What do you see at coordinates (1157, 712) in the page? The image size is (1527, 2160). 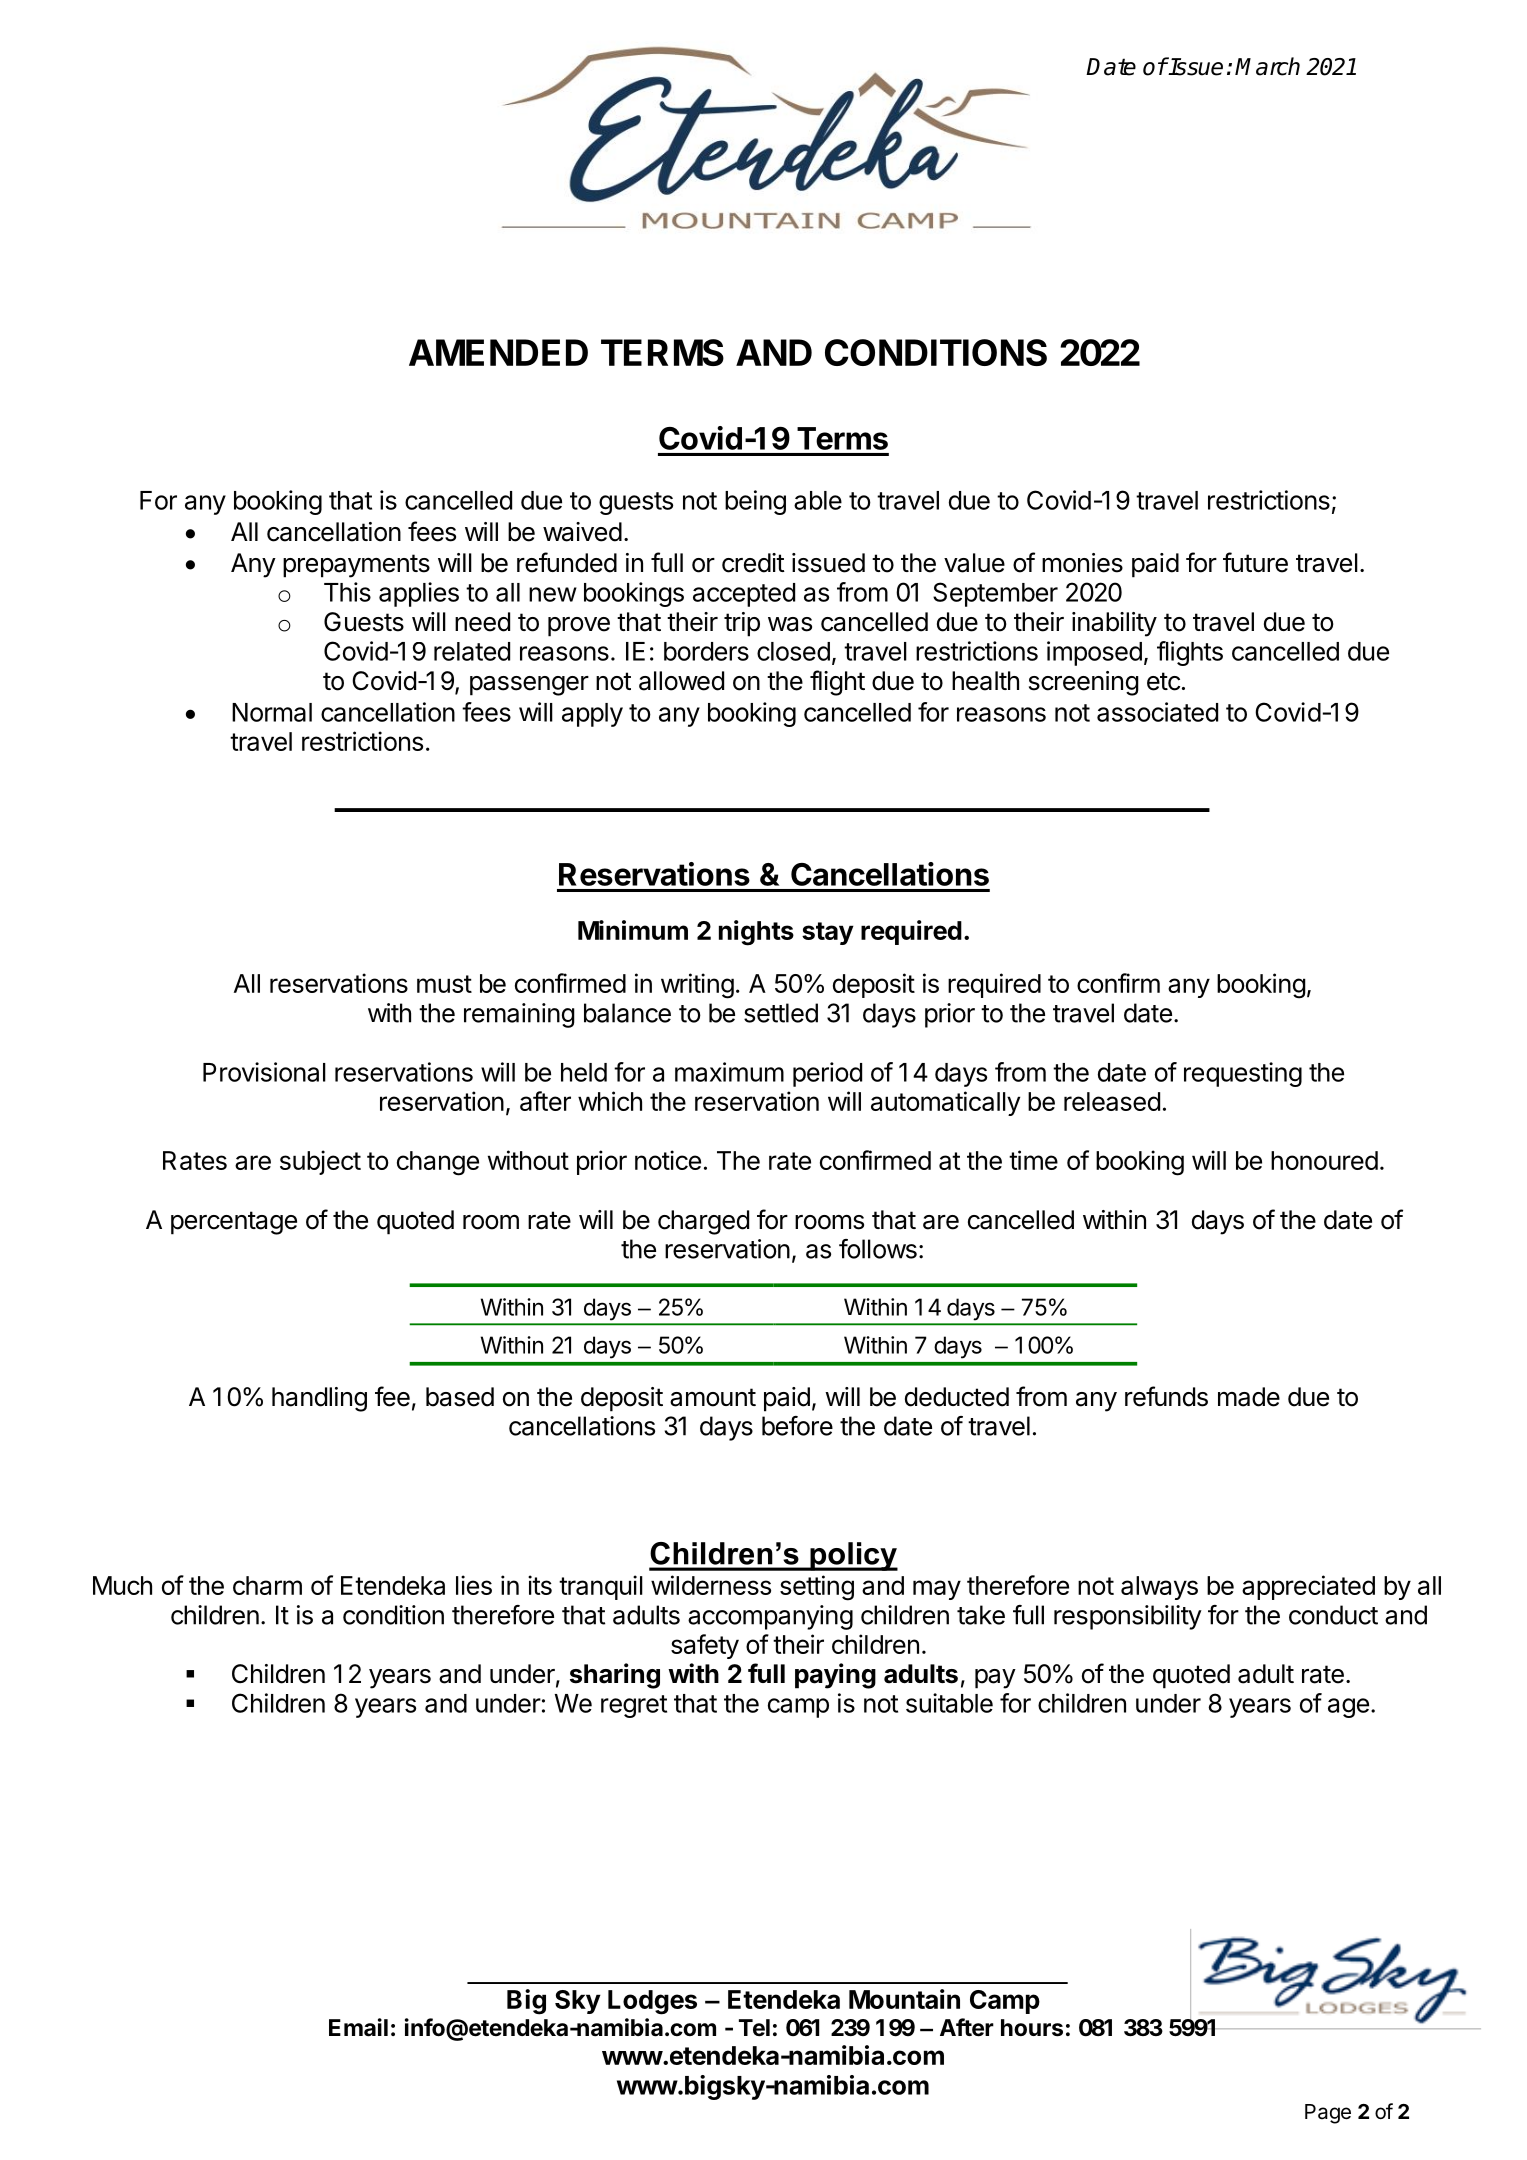 I see `associated` at bounding box center [1157, 712].
